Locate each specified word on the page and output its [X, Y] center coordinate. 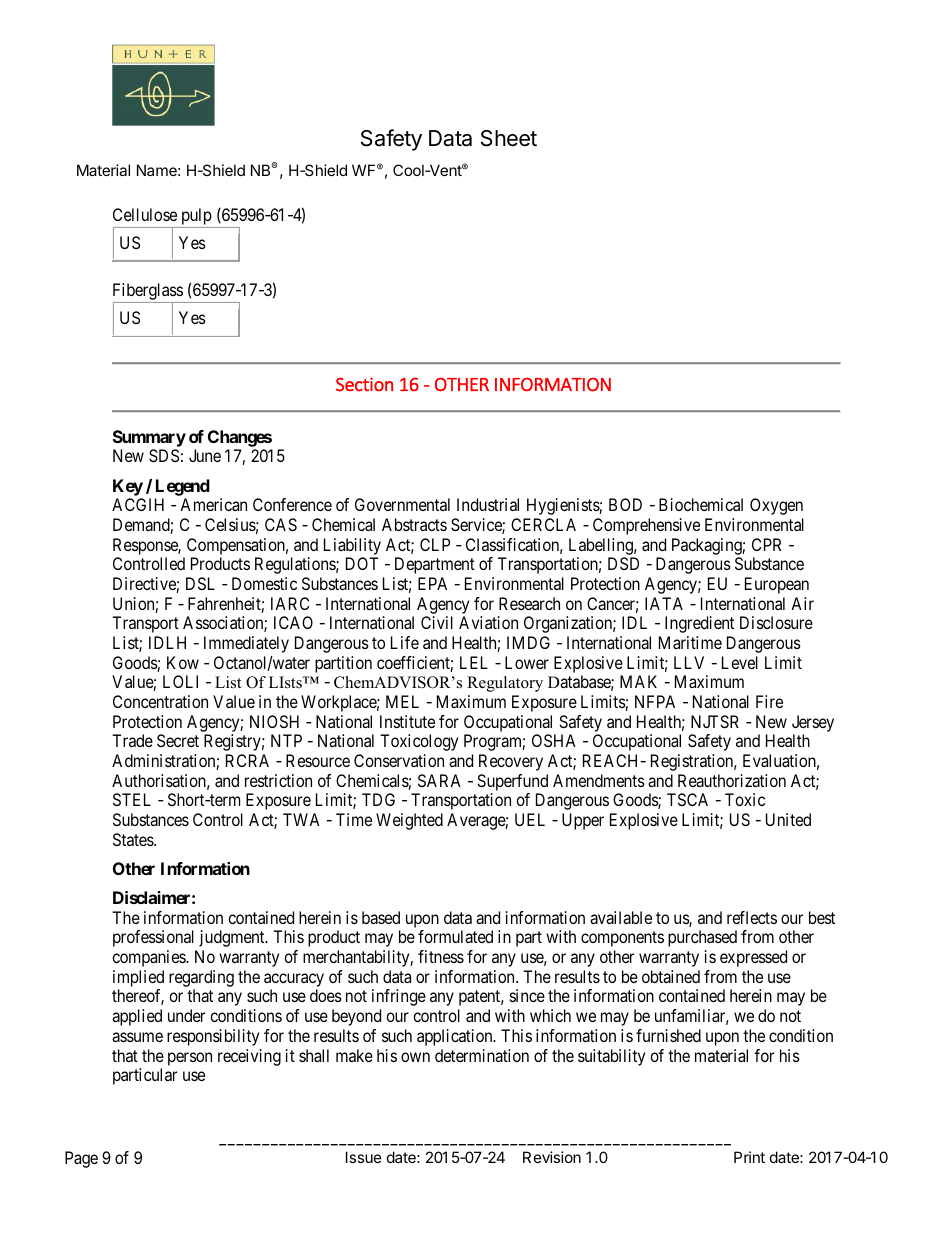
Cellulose [145, 214]
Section [364, 384]
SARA [439, 780]
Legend [183, 487]
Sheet [509, 138]
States [134, 839]
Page [81, 1159]
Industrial [488, 504]
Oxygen [776, 506]
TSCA [687, 799]
